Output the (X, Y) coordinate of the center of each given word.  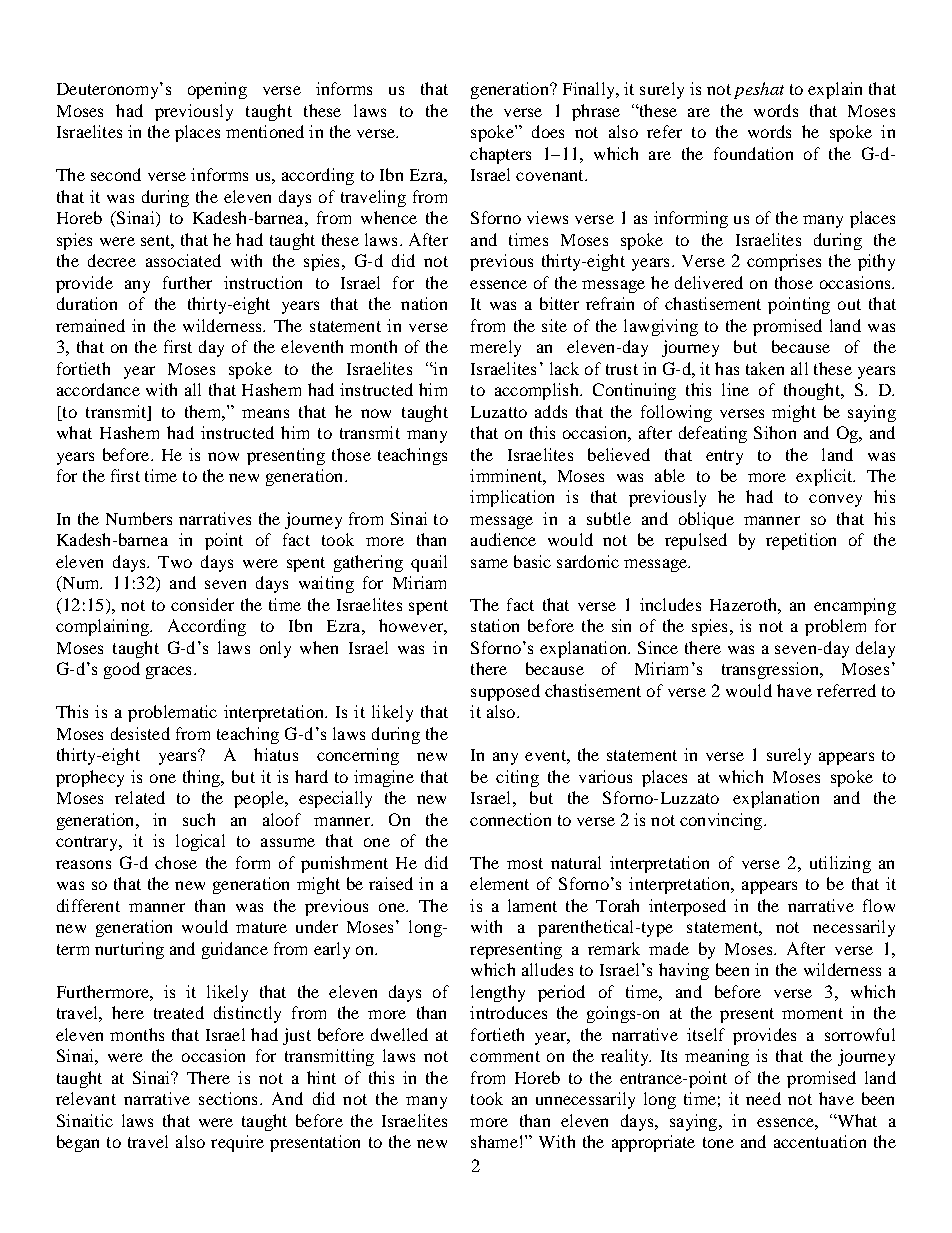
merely (495, 348)
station (495, 625)
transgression (771, 670)
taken (765, 368)
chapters (500, 155)
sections (228, 1098)
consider (202, 604)
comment (505, 1056)
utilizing (840, 864)
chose (176, 862)
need (763, 1098)
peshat (759, 90)
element (499, 883)
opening (217, 90)
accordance (98, 389)
